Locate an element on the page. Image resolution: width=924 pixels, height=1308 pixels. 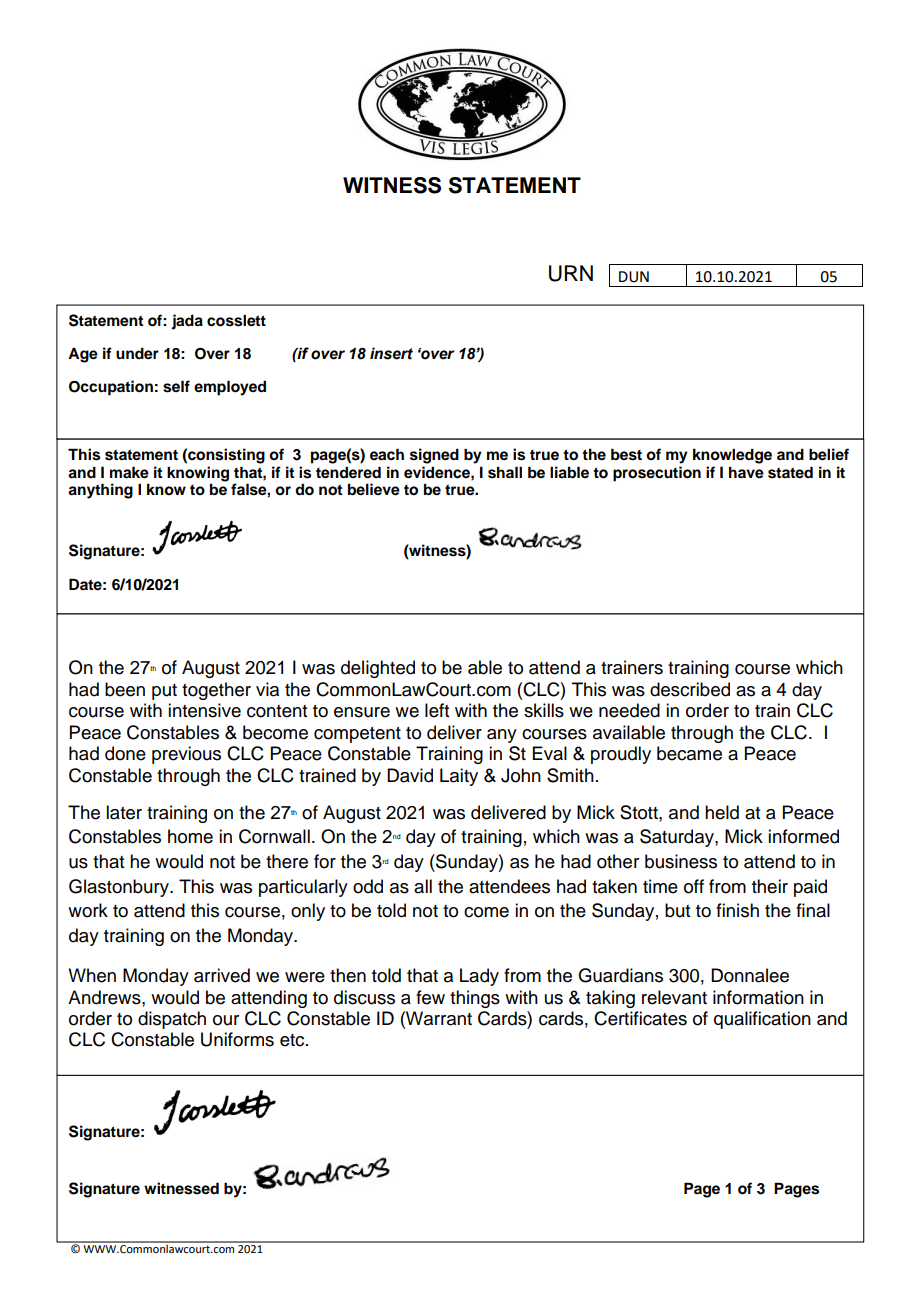
signed is located at coordinates (434, 456).
